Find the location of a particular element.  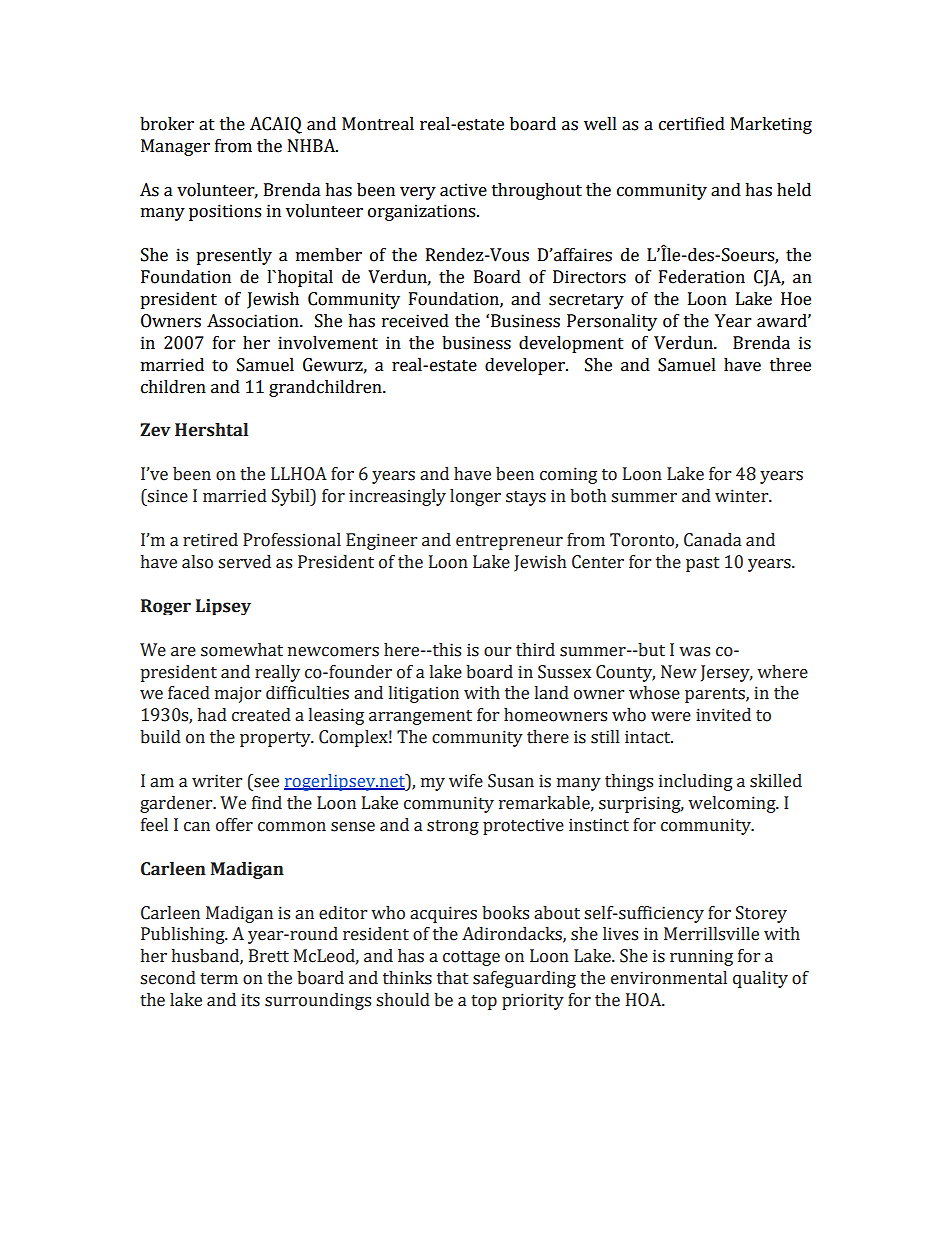

that is located at coordinates (452, 978).
